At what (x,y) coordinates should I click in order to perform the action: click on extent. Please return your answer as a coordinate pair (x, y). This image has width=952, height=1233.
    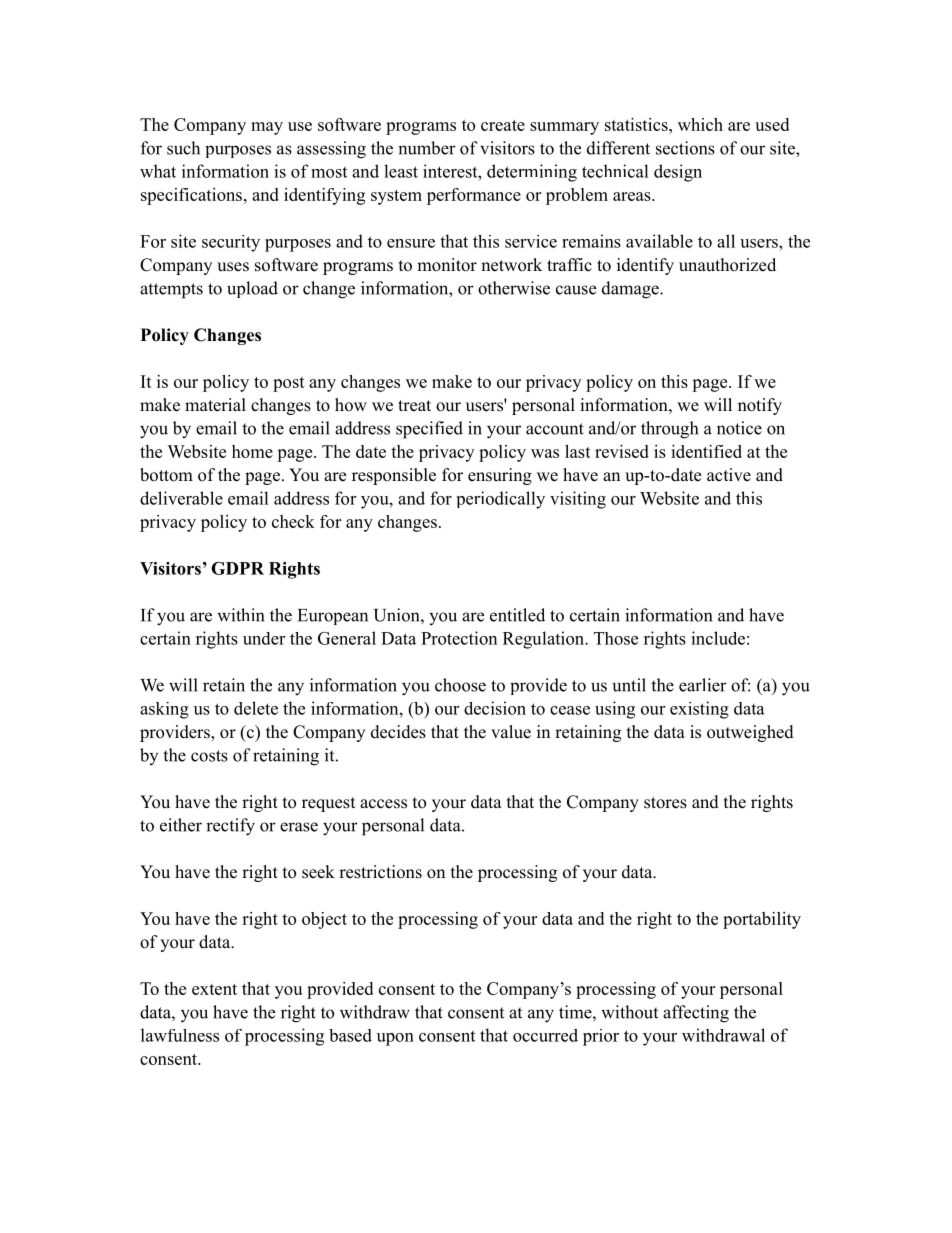
    Looking at the image, I should click on (214, 989).
